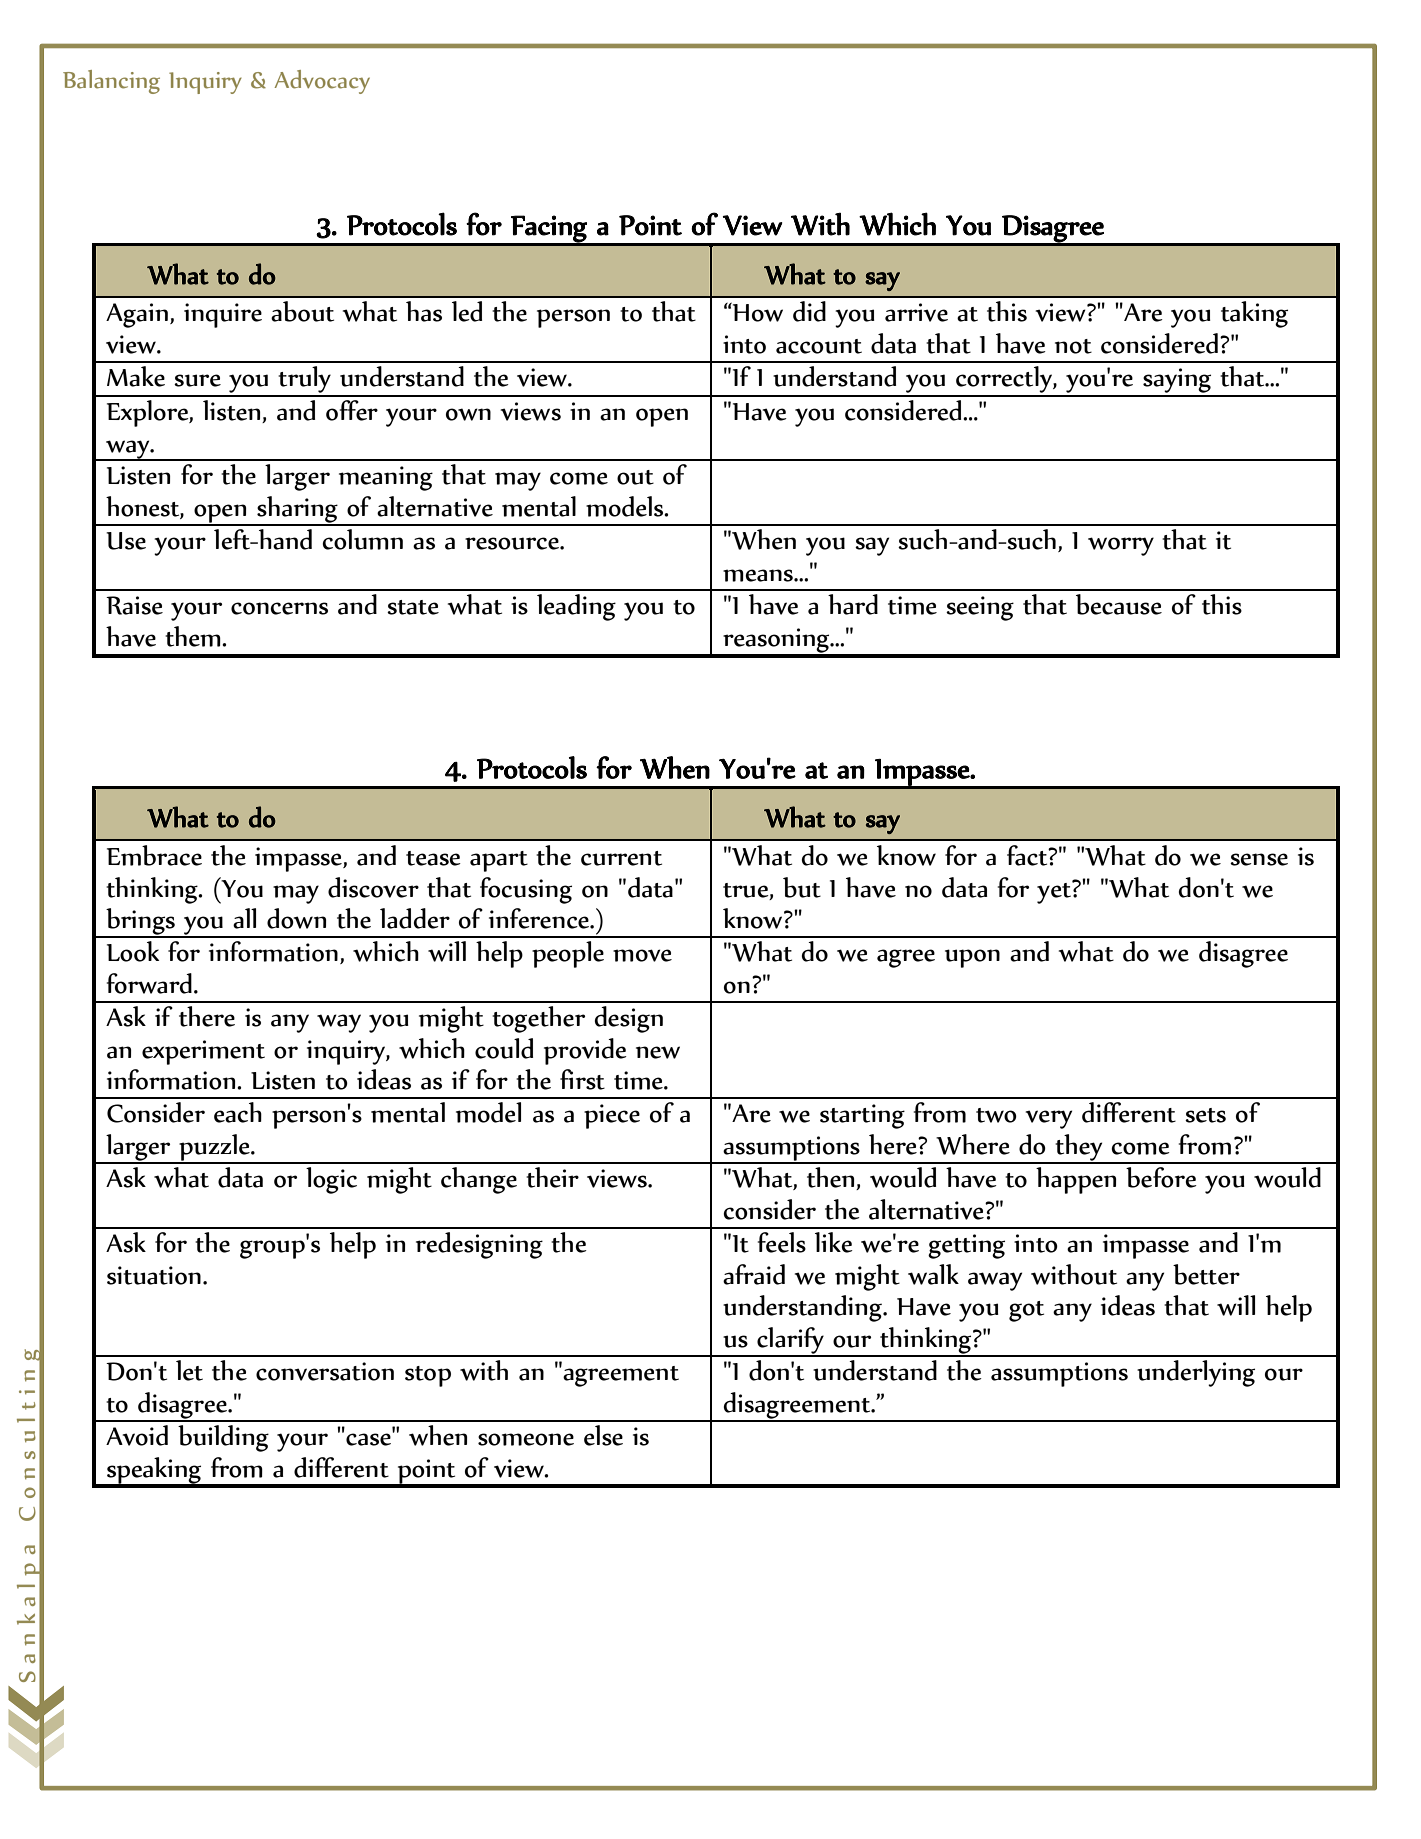 This screenshot has height=1839, width=1421. What do you see at coordinates (322, 82) in the screenshot?
I see `Advocacy` at bounding box center [322, 82].
